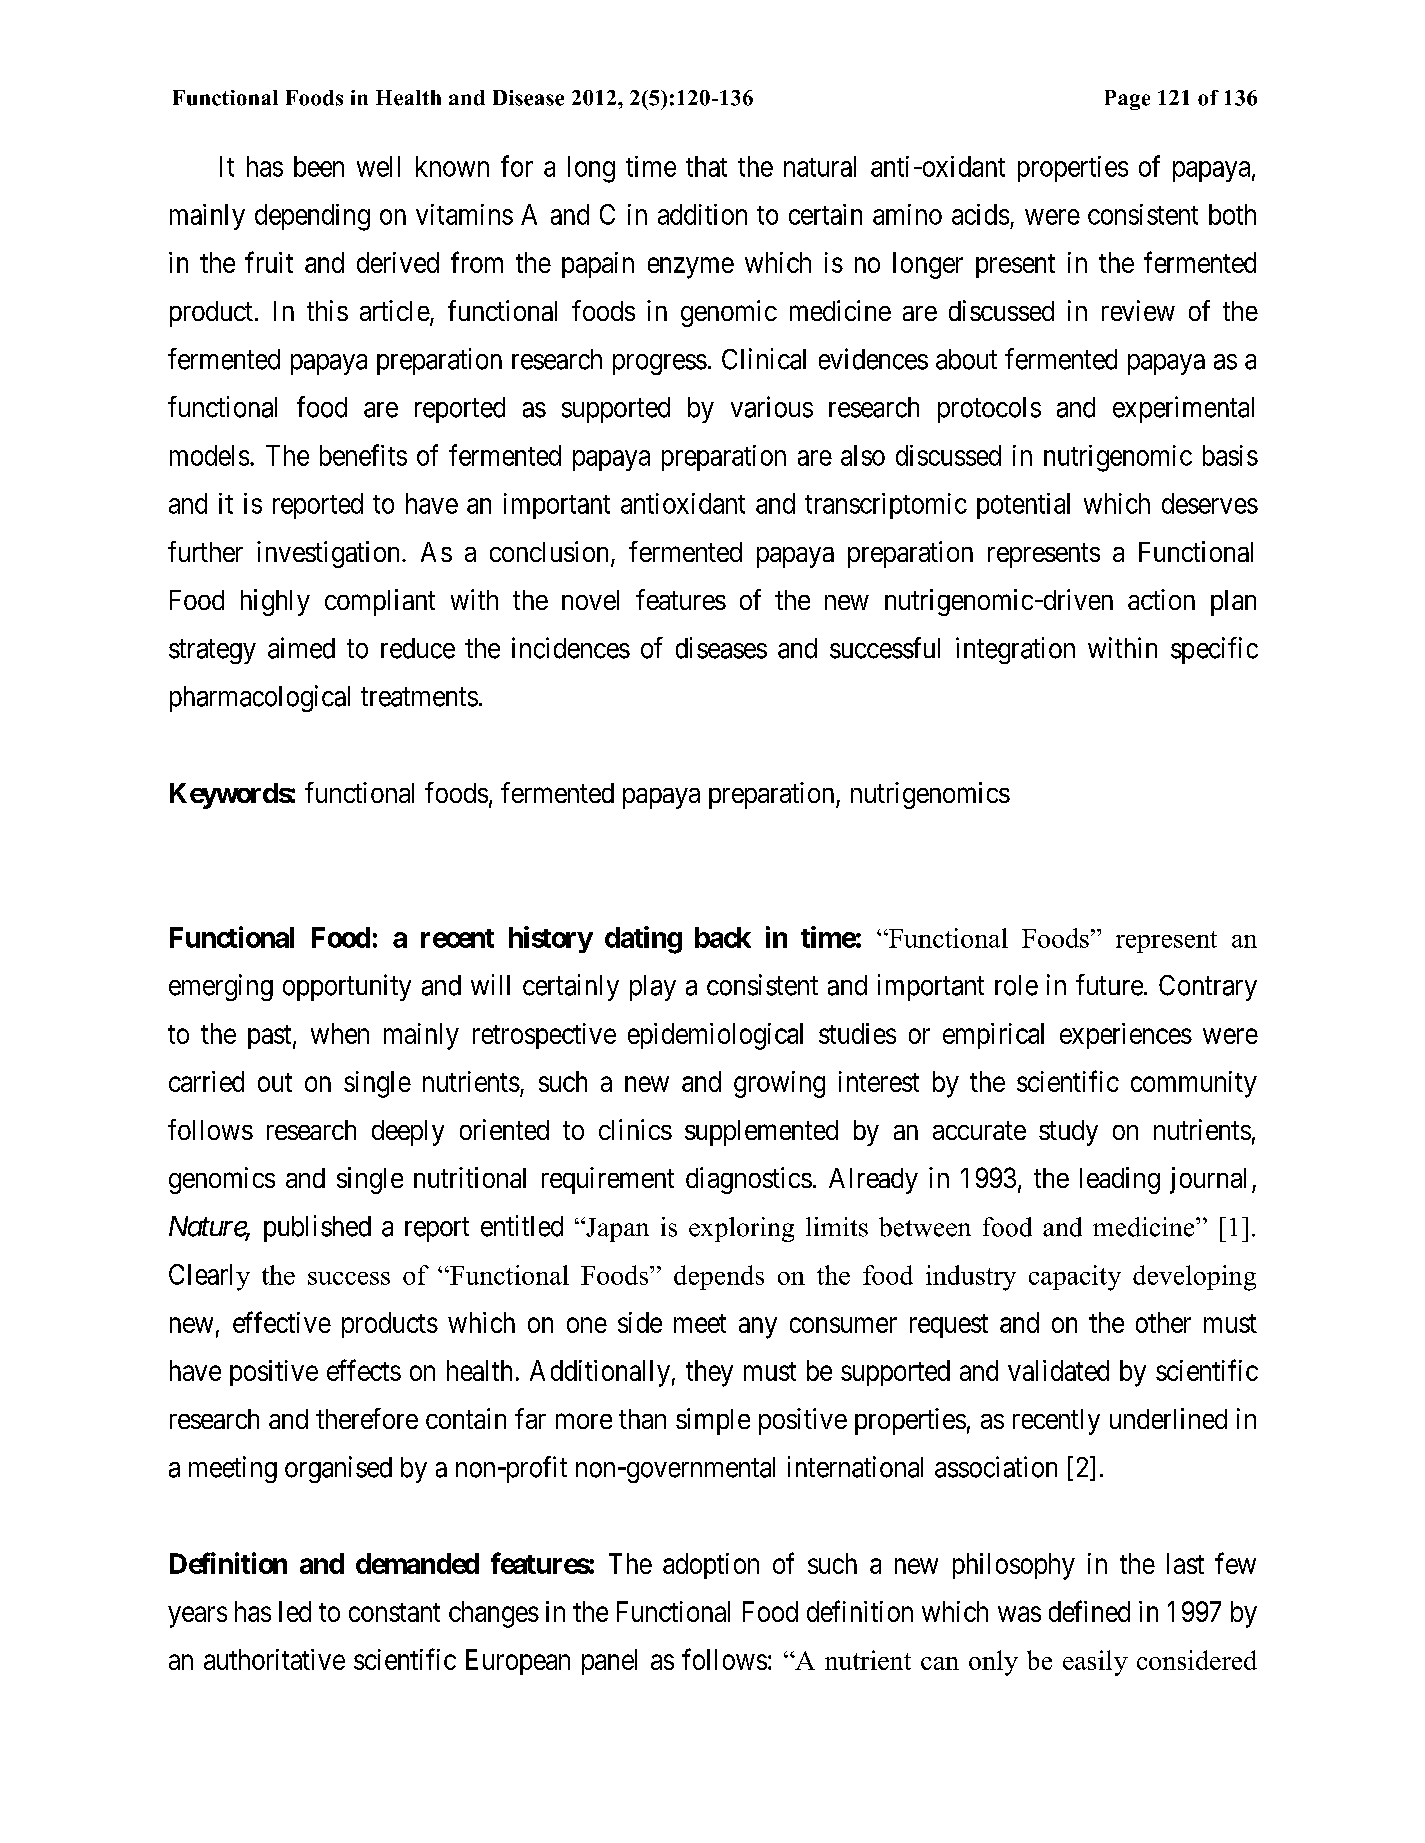 This screenshot has height=1843, width=1425. What do you see at coordinates (394, 1612) in the screenshot?
I see `constant` at bounding box center [394, 1612].
